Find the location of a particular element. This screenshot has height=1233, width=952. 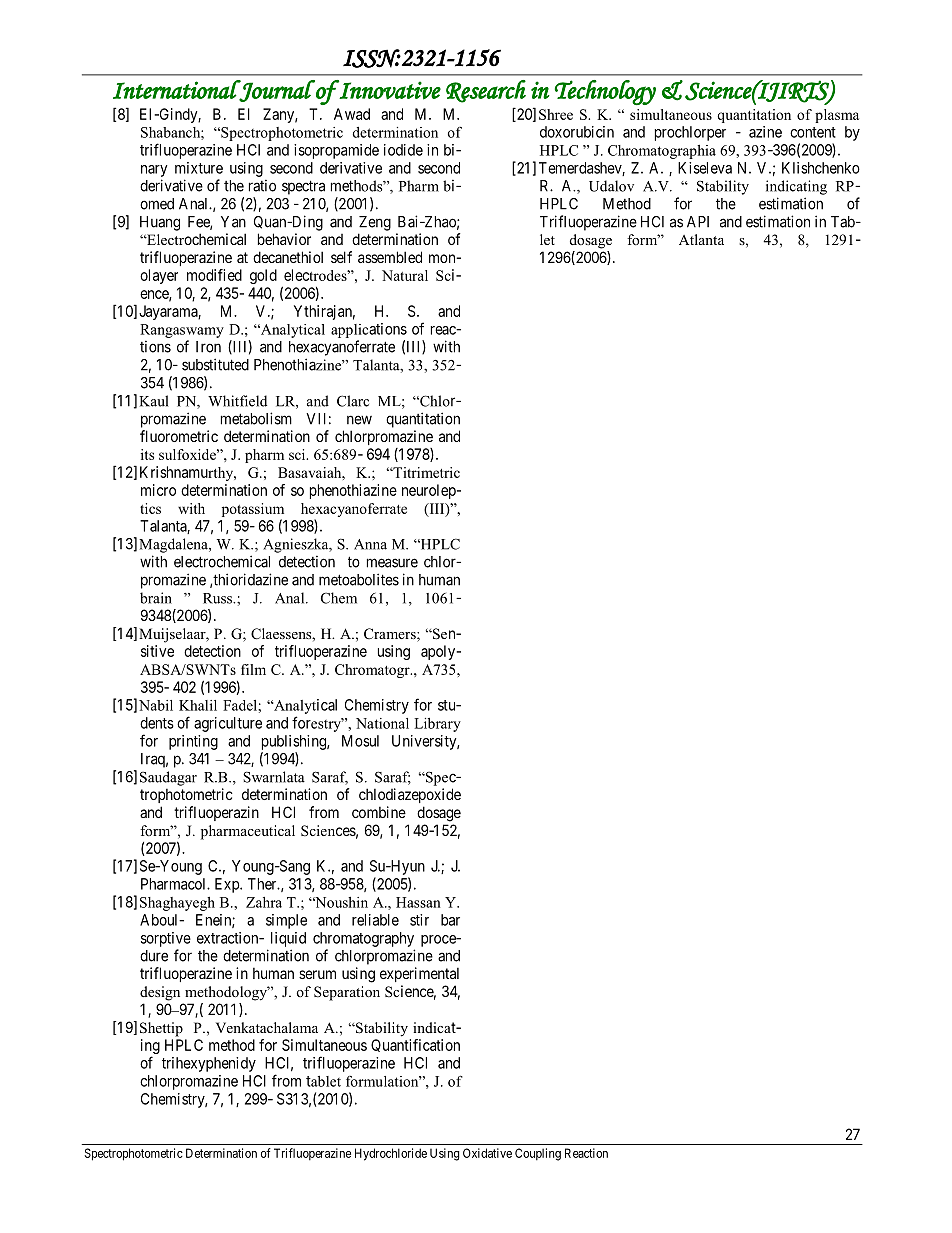

measure is located at coordinates (392, 563).
